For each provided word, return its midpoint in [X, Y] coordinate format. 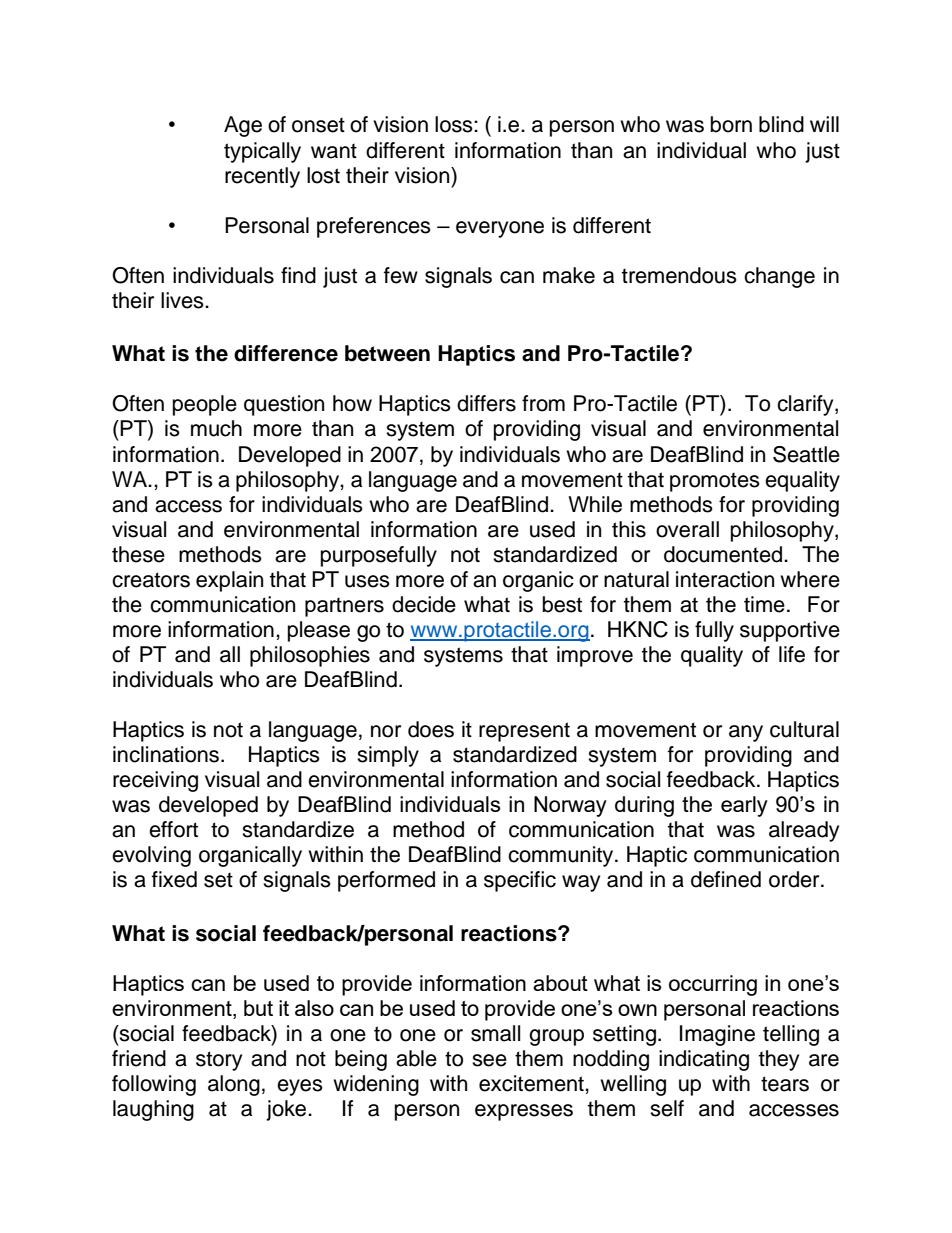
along [234, 1085]
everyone [500, 229]
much [216, 428]
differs [486, 403]
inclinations [166, 754]
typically [262, 152]
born [731, 124]
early [744, 806]
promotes [715, 482]
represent [524, 732]
